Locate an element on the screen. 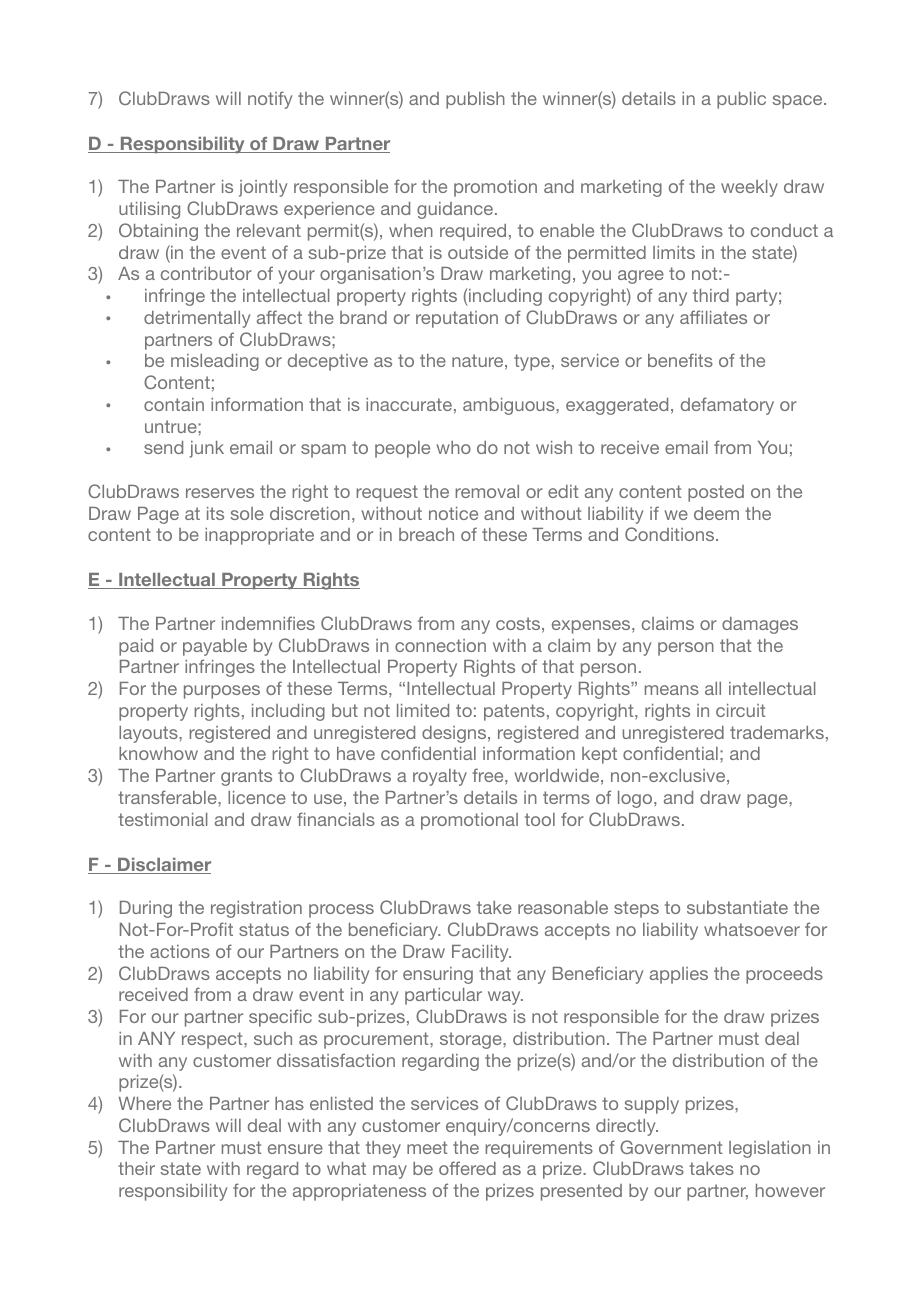  meet is located at coordinates (427, 1147).
